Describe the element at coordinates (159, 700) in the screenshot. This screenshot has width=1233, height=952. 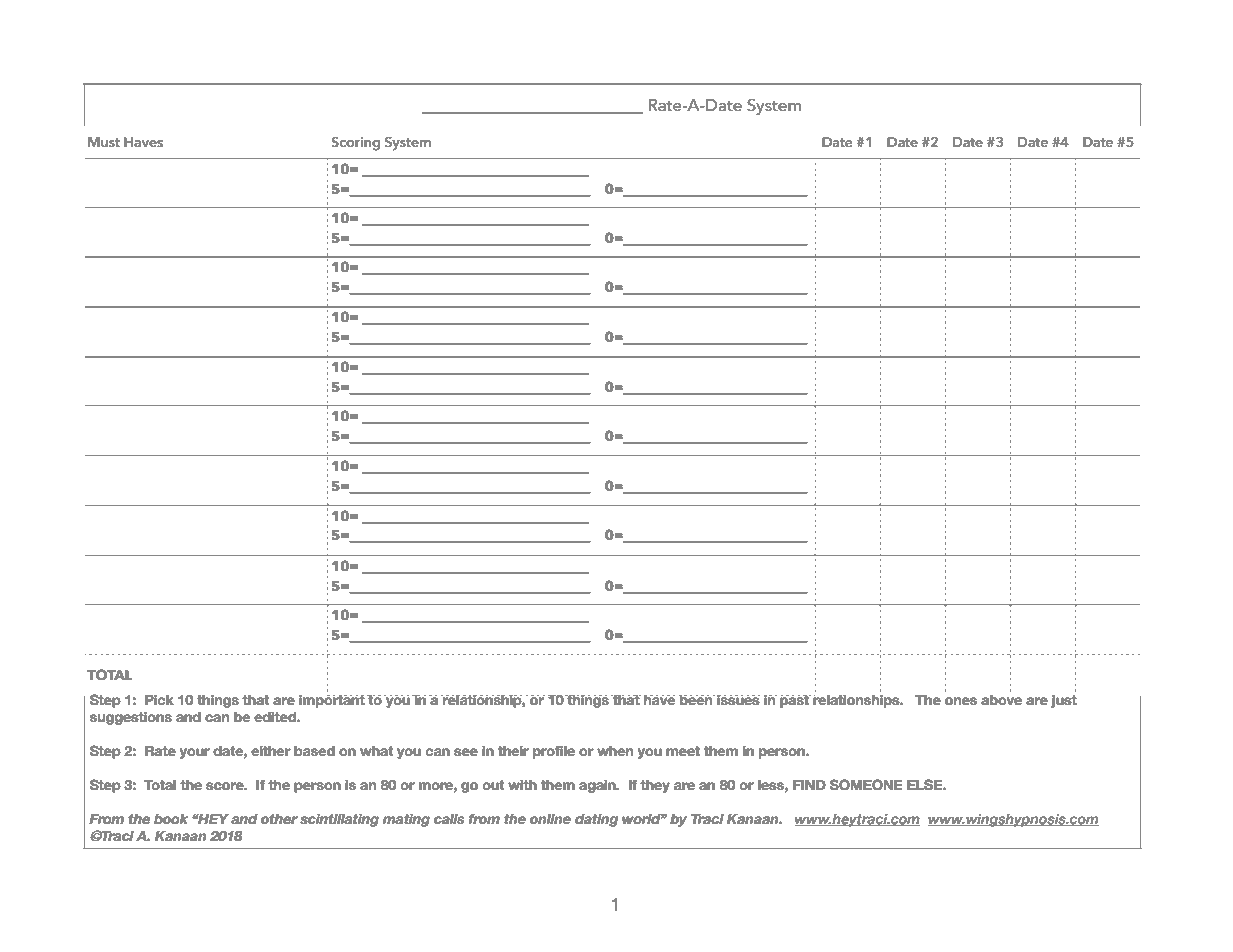
I see `Pick` at that location.
